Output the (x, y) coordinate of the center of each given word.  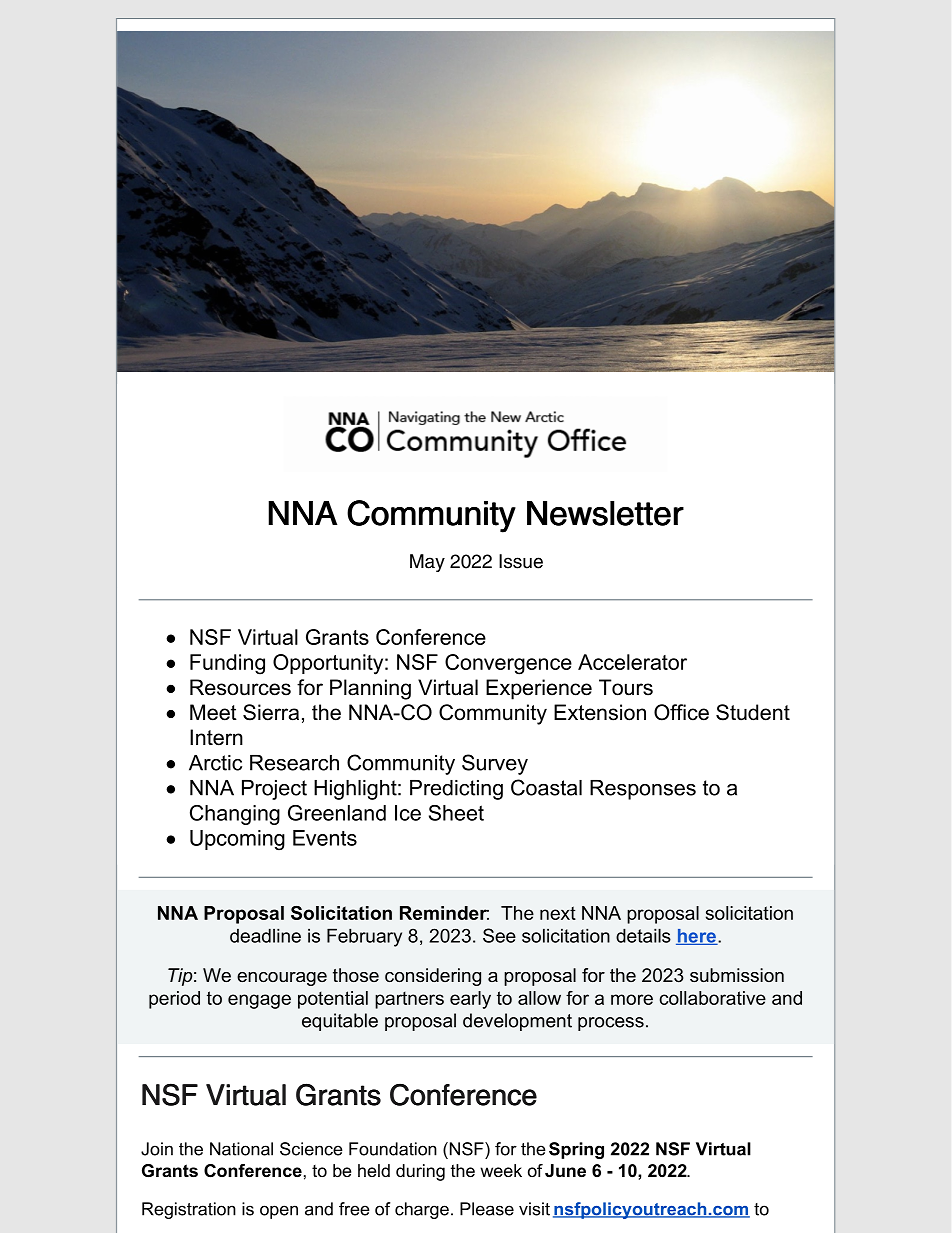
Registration (189, 1210)
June (565, 1170)
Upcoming (237, 840)
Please (487, 1209)
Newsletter (605, 513)
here (697, 937)
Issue (521, 561)
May (427, 563)
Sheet (456, 813)
